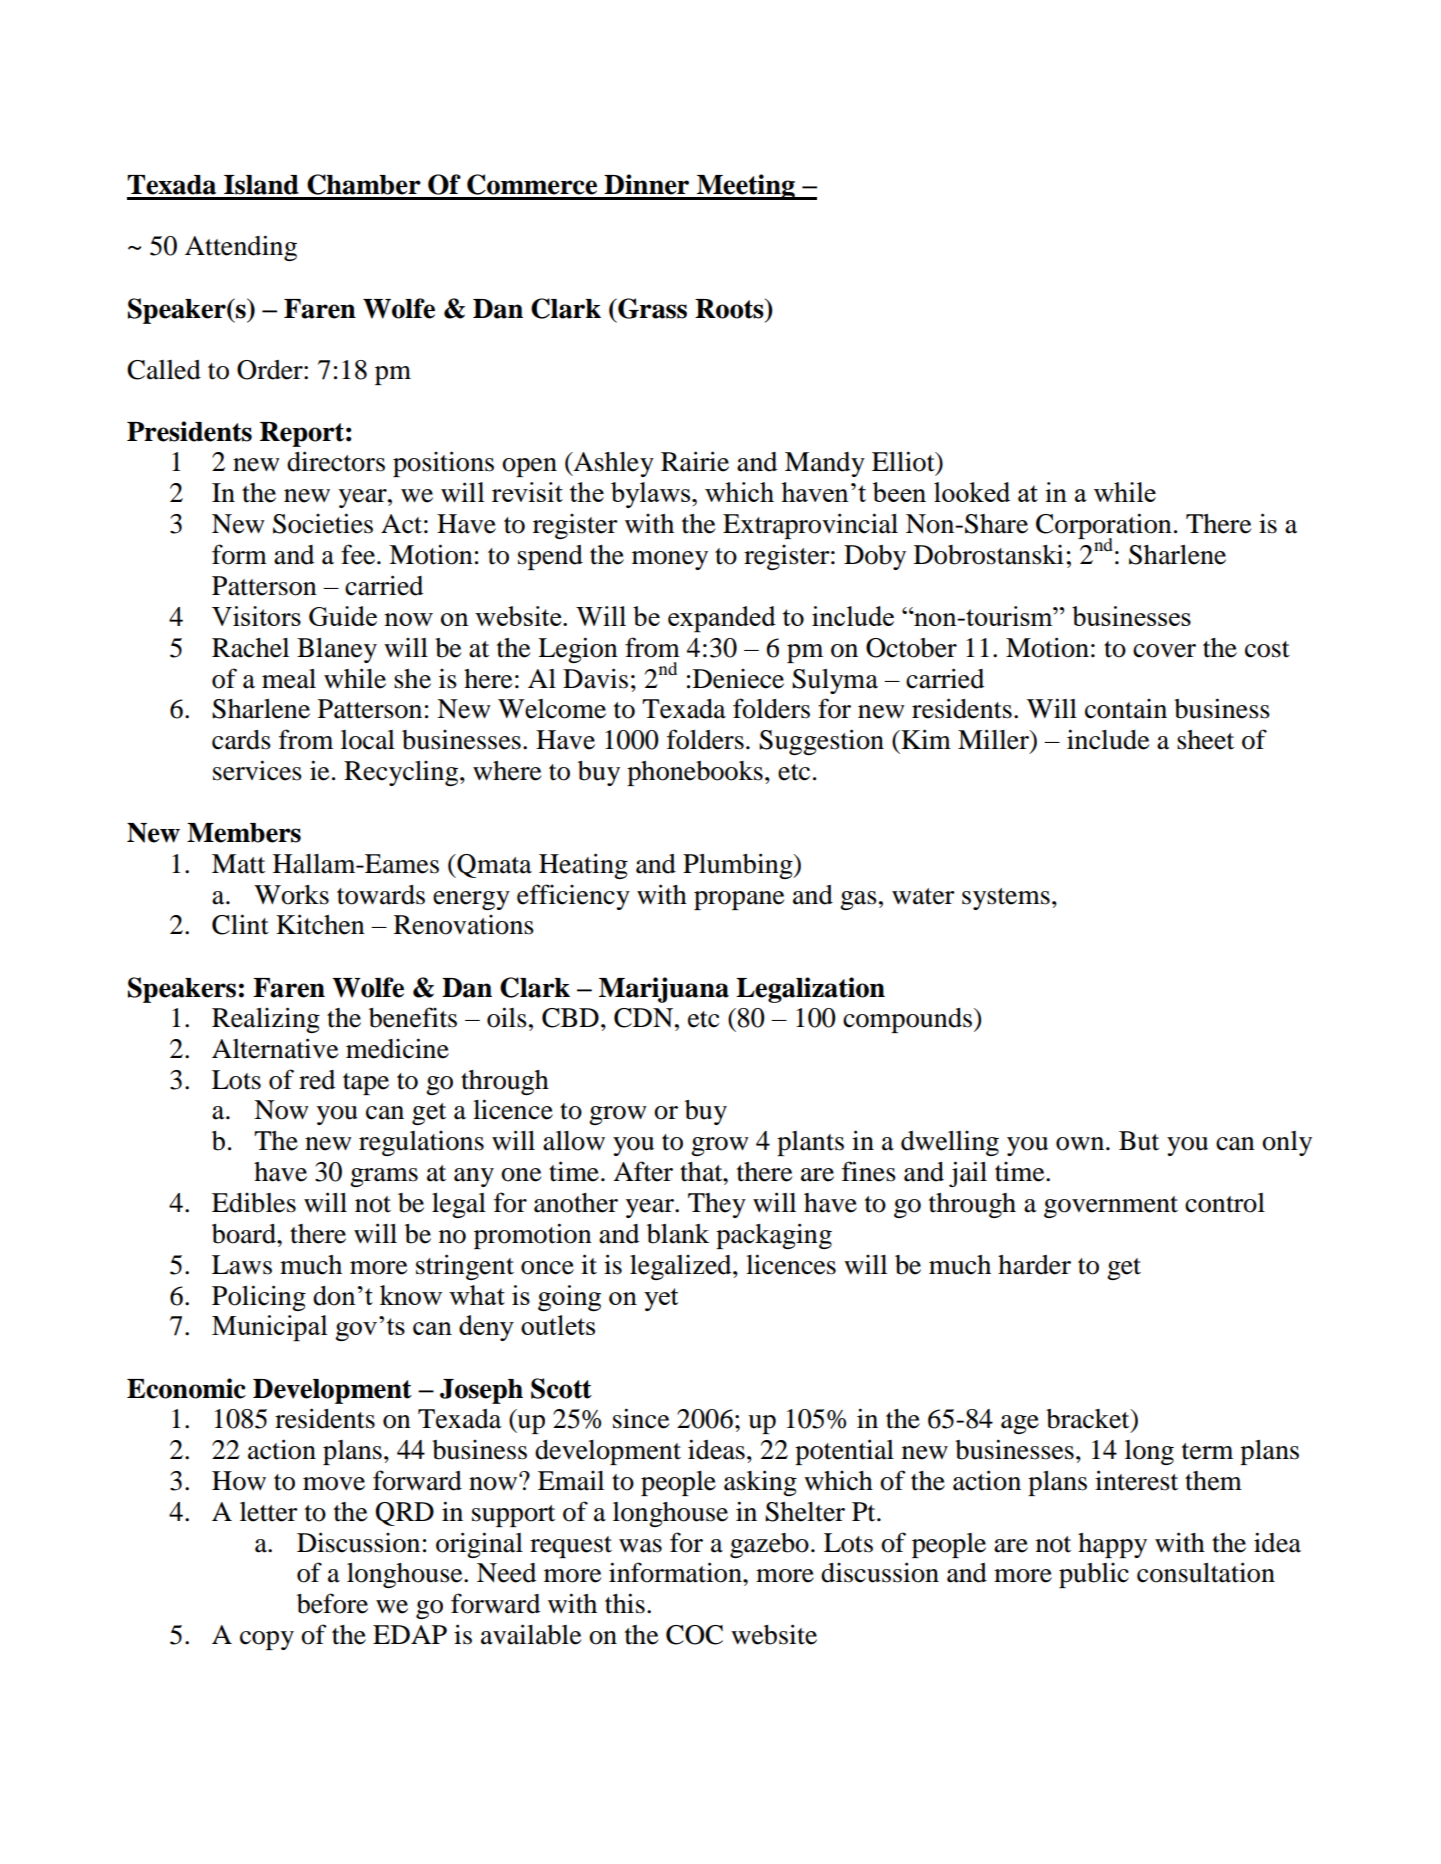 The width and height of the screenshot is (1441, 1864). I want to click on meal, so click(289, 679).
